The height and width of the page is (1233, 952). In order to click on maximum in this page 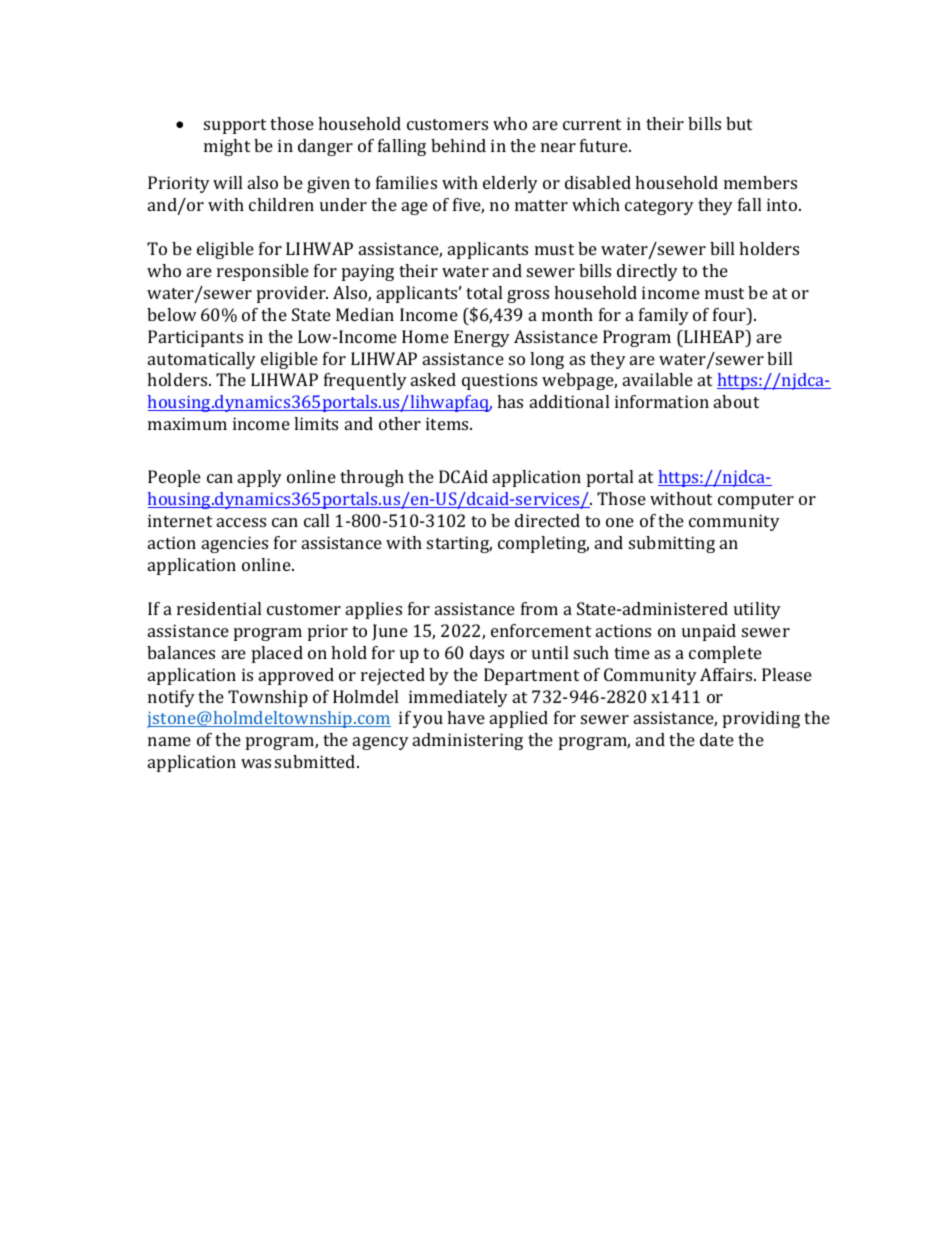, I will do `click(187, 423)`.
